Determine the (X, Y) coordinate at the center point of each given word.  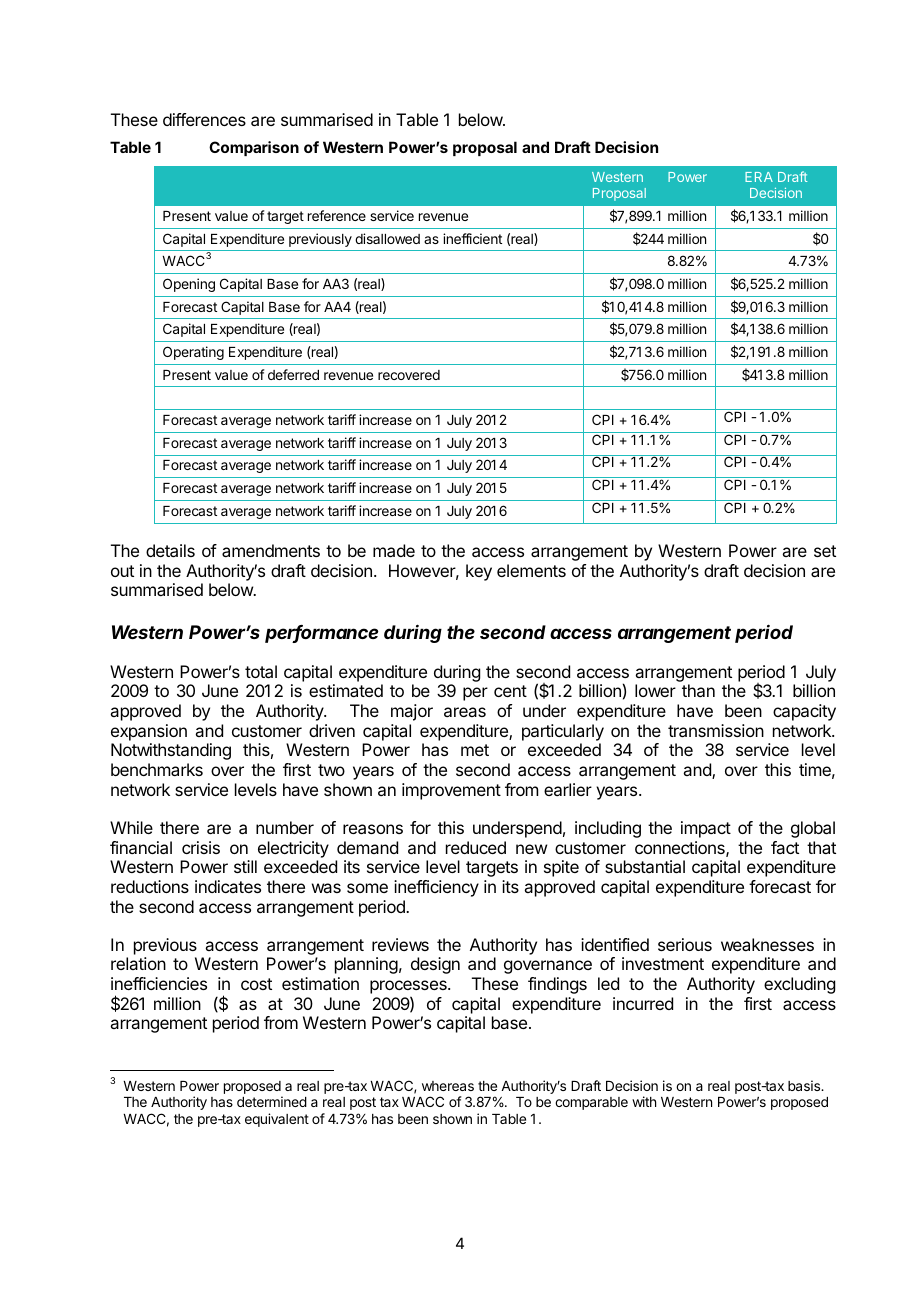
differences (204, 119)
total (261, 671)
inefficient (472, 238)
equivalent (277, 1120)
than (698, 690)
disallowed (387, 238)
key (479, 572)
